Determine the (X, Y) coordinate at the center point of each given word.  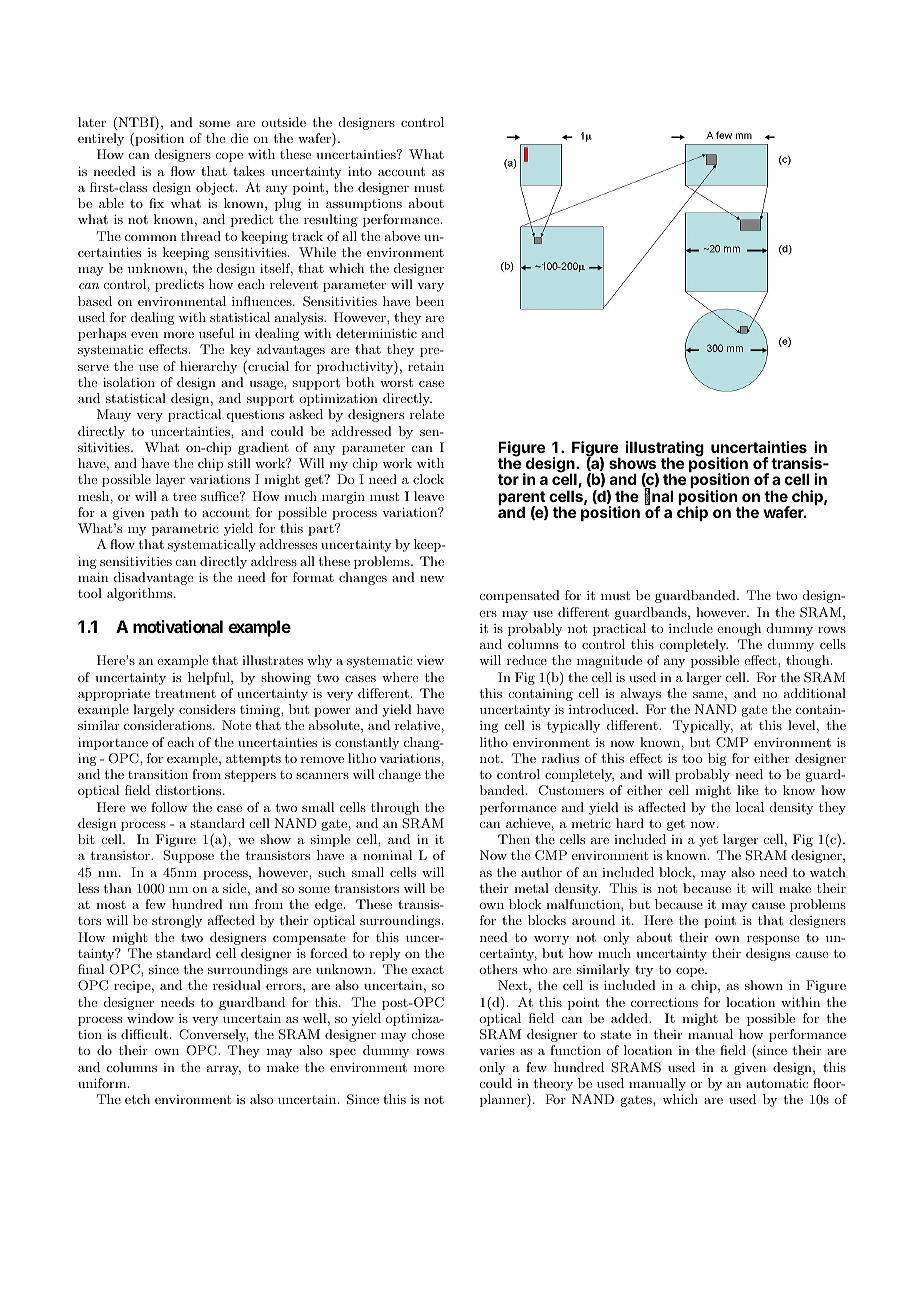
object (215, 188)
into (360, 171)
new (432, 579)
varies (497, 1050)
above (402, 236)
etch (137, 1099)
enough (739, 629)
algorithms (141, 594)
